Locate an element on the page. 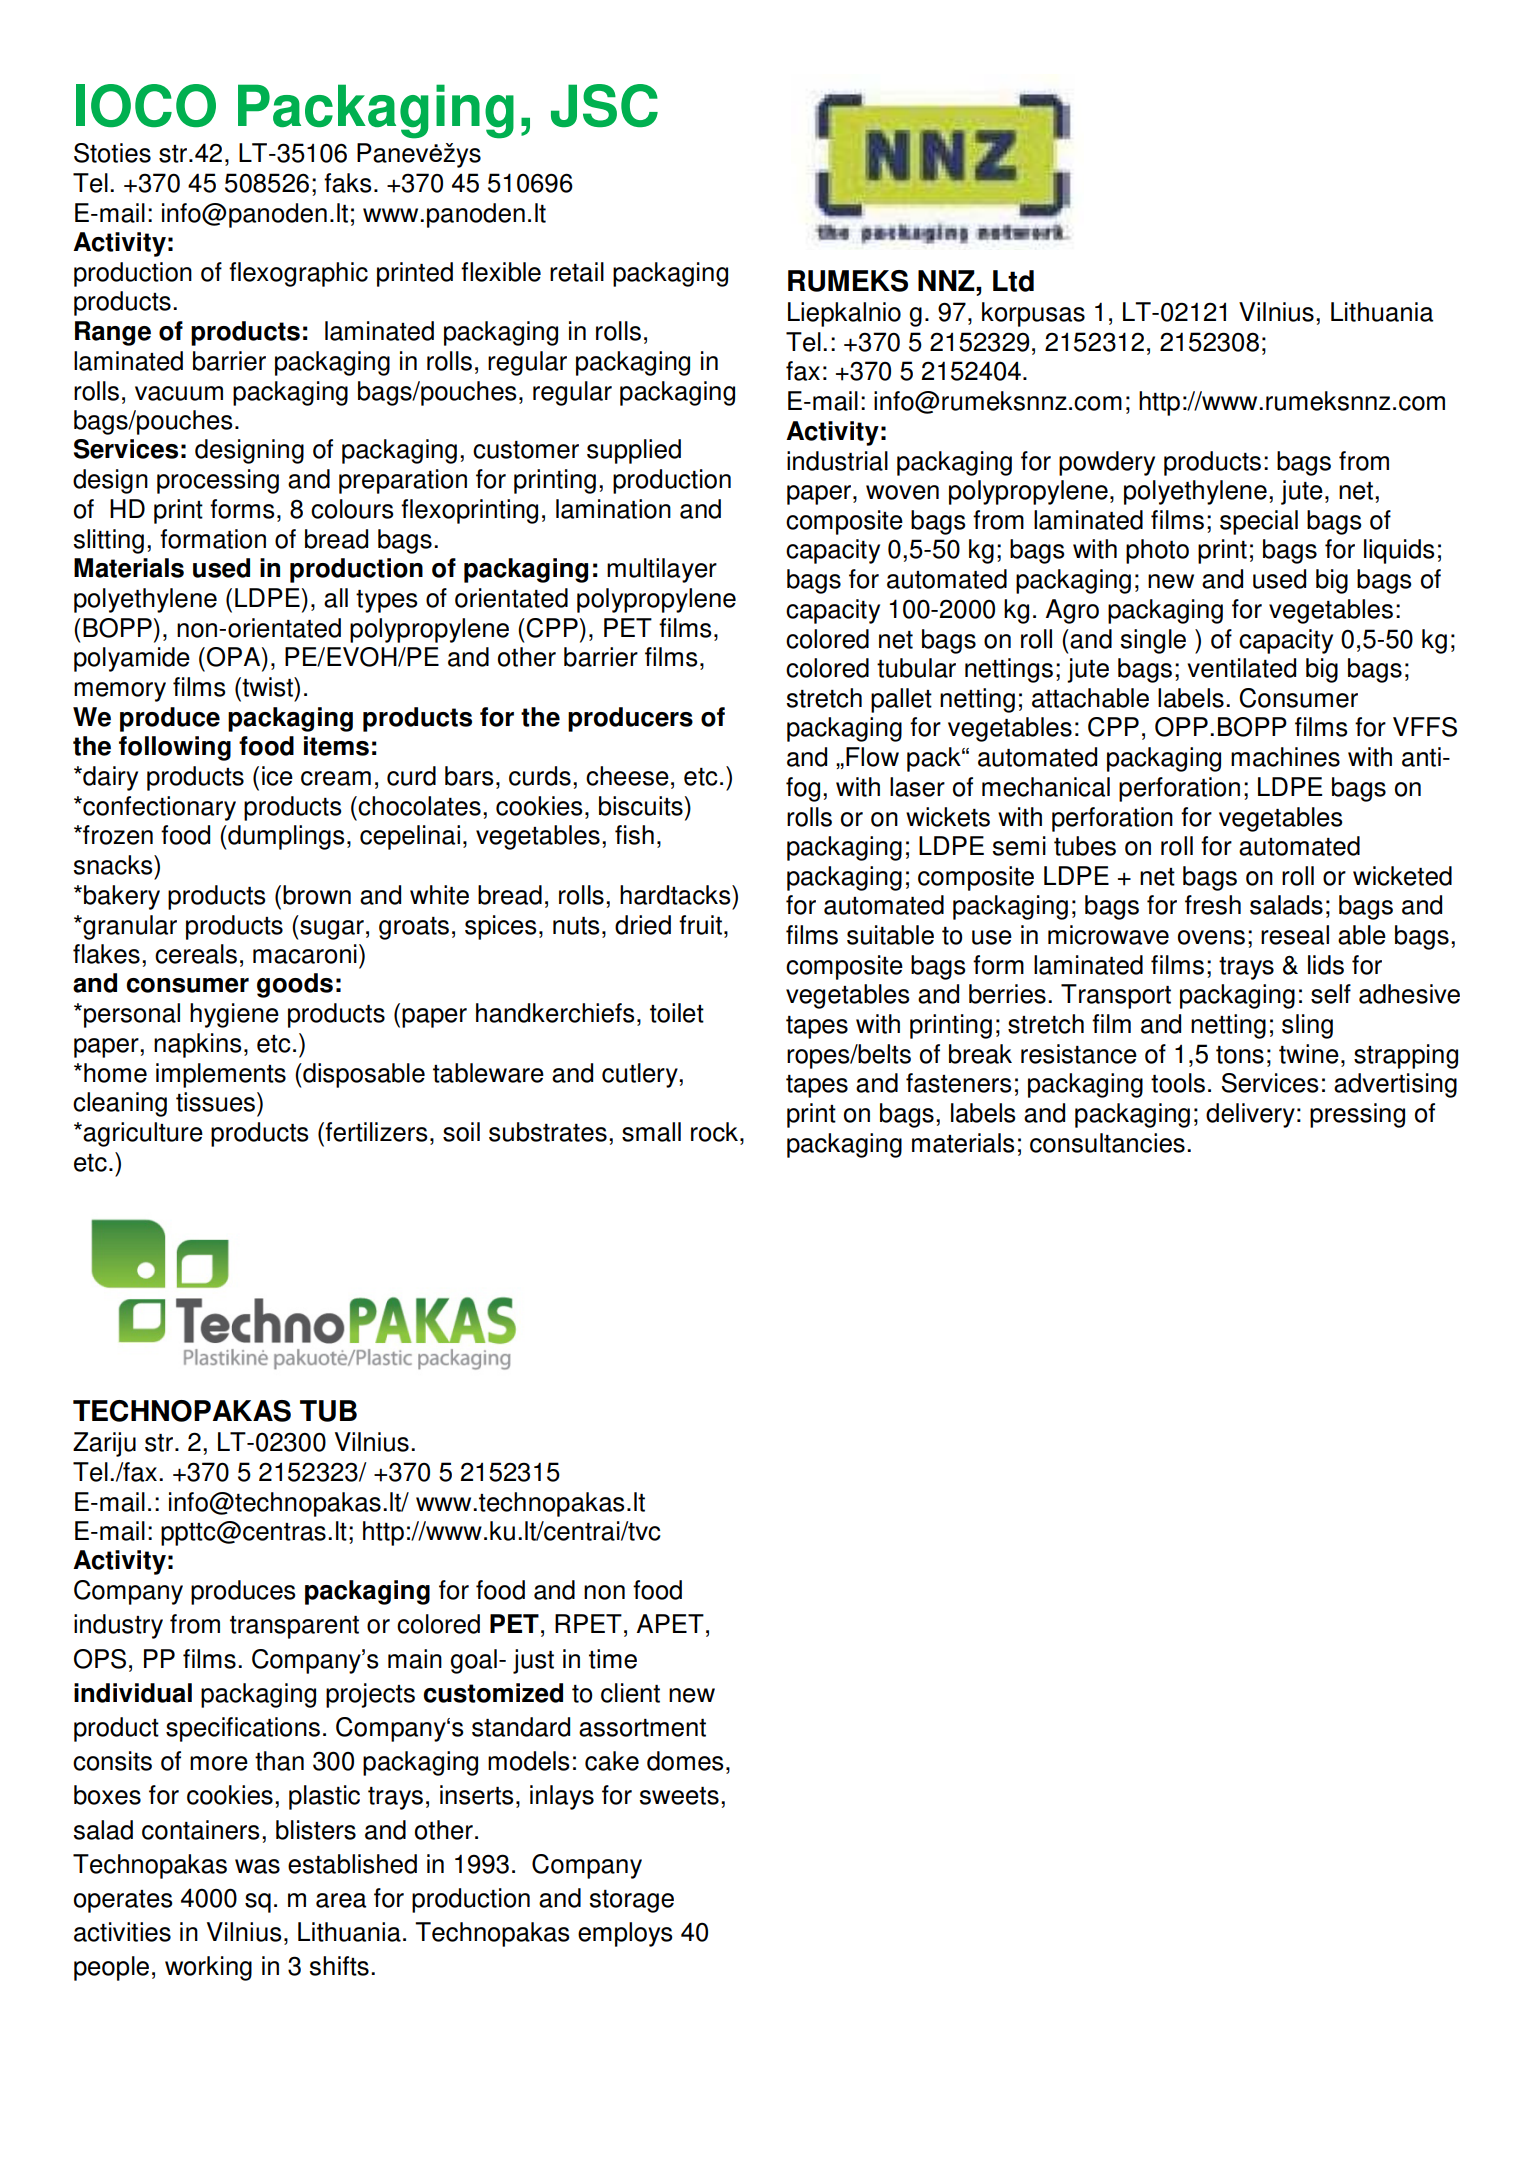 The width and height of the document is (1535, 2172). JSC is located at coordinates (604, 105).
